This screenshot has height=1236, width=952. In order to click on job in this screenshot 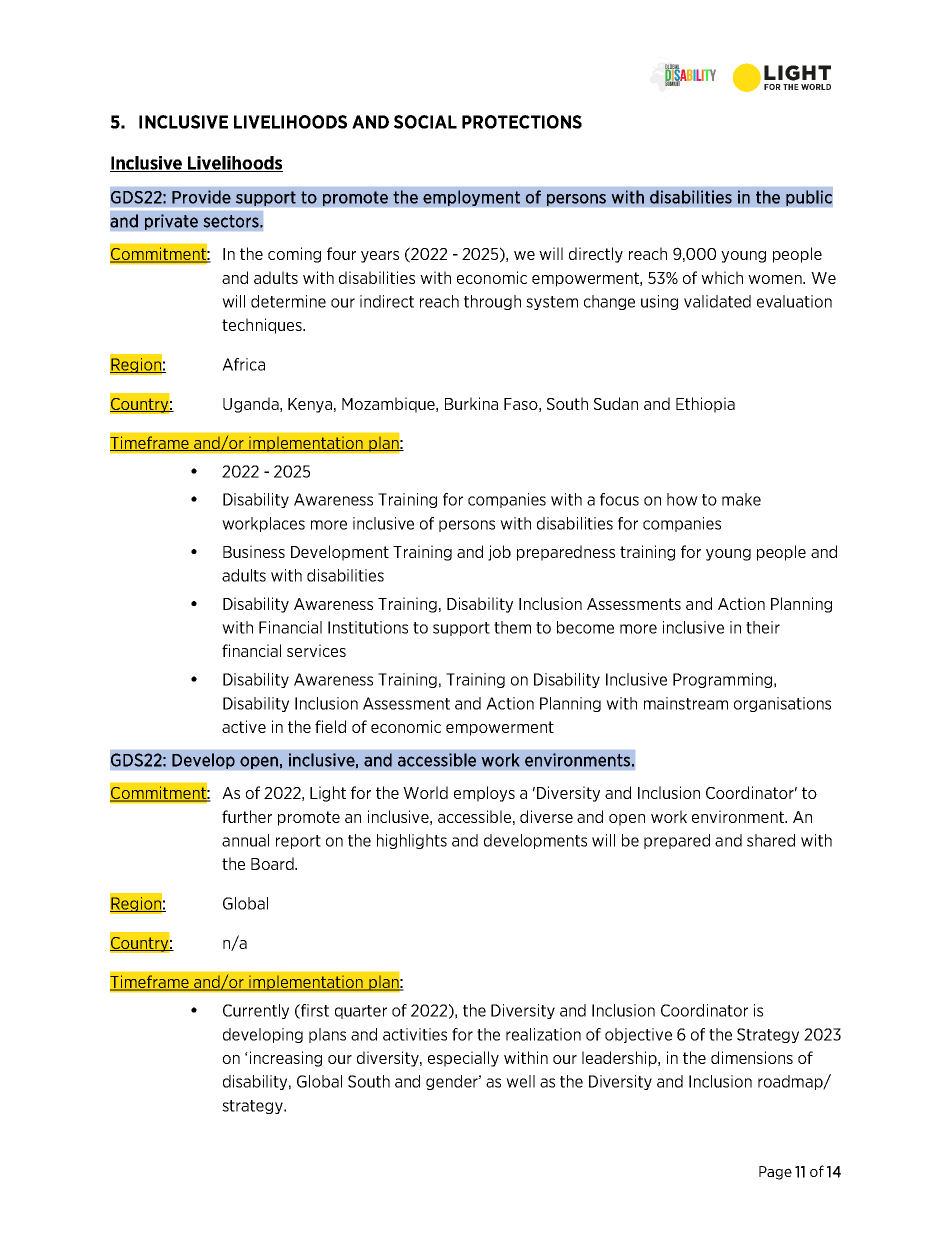, I will do `click(499, 553)`.
